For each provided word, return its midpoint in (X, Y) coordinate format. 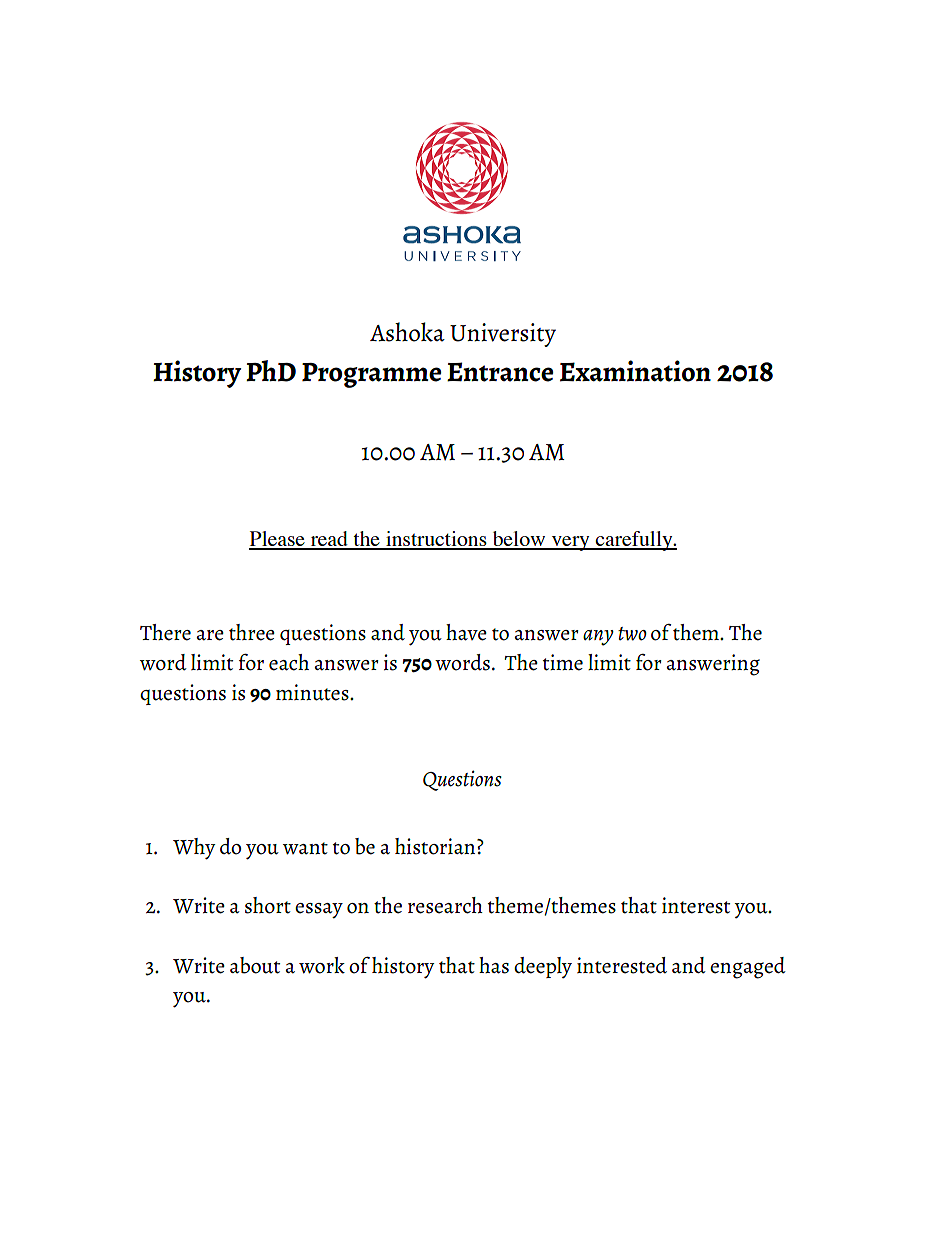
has (494, 965)
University (503, 335)
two (632, 634)
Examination (635, 371)
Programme (371, 375)
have (466, 632)
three (252, 632)
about (255, 965)
